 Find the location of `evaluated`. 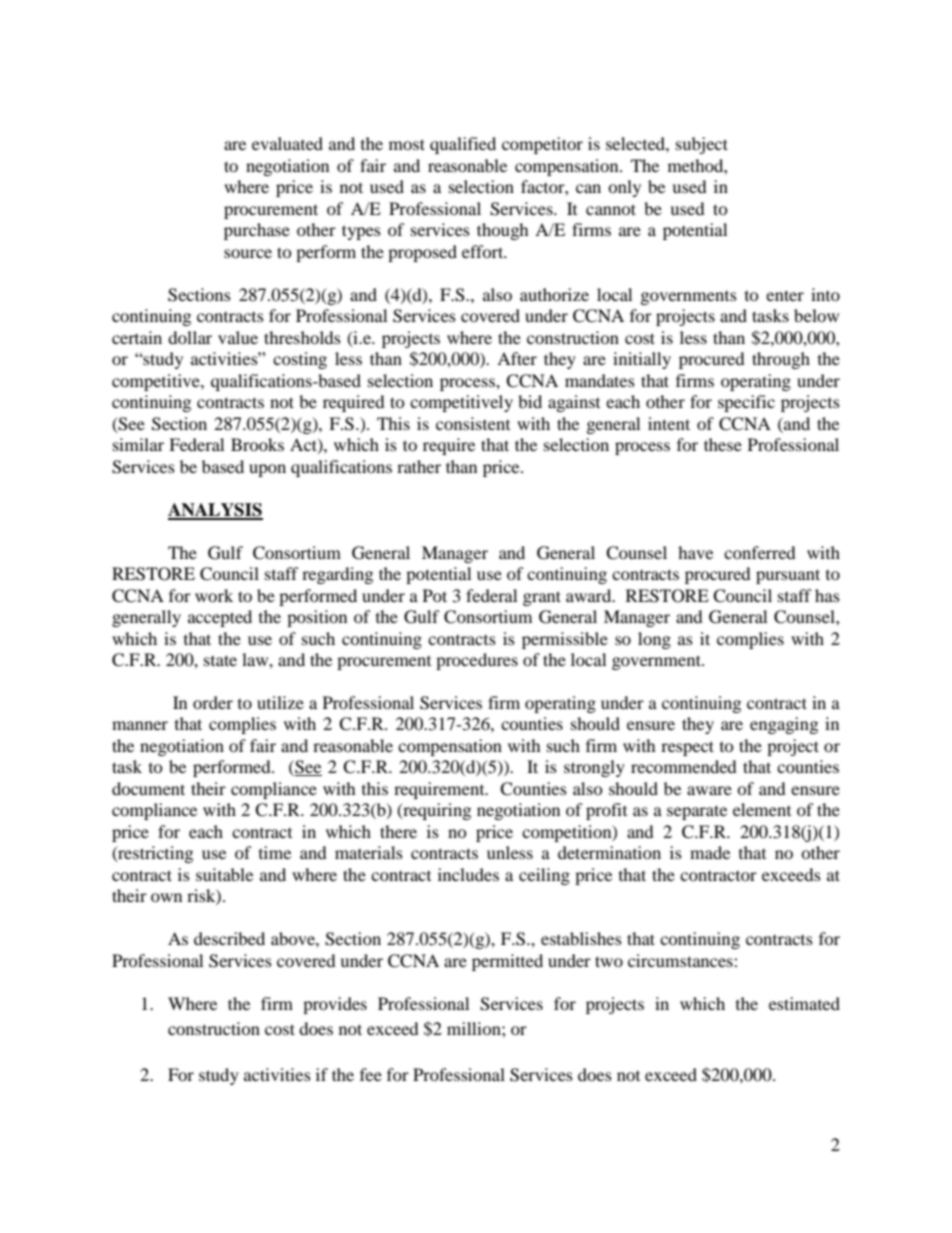

evaluated is located at coordinates (287, 143).
